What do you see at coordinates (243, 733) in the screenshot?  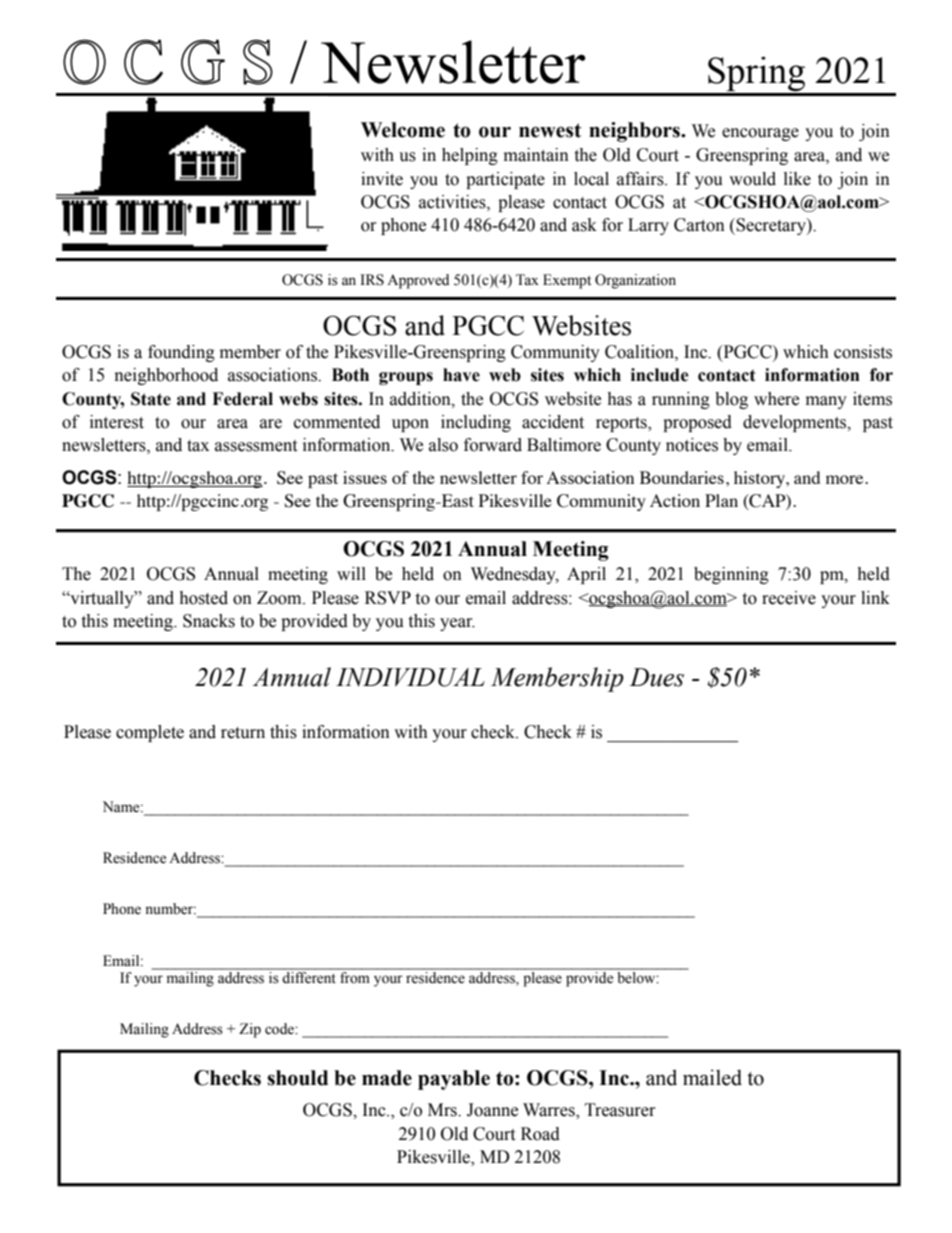 I see `return` at bounding box center [243, 733].
